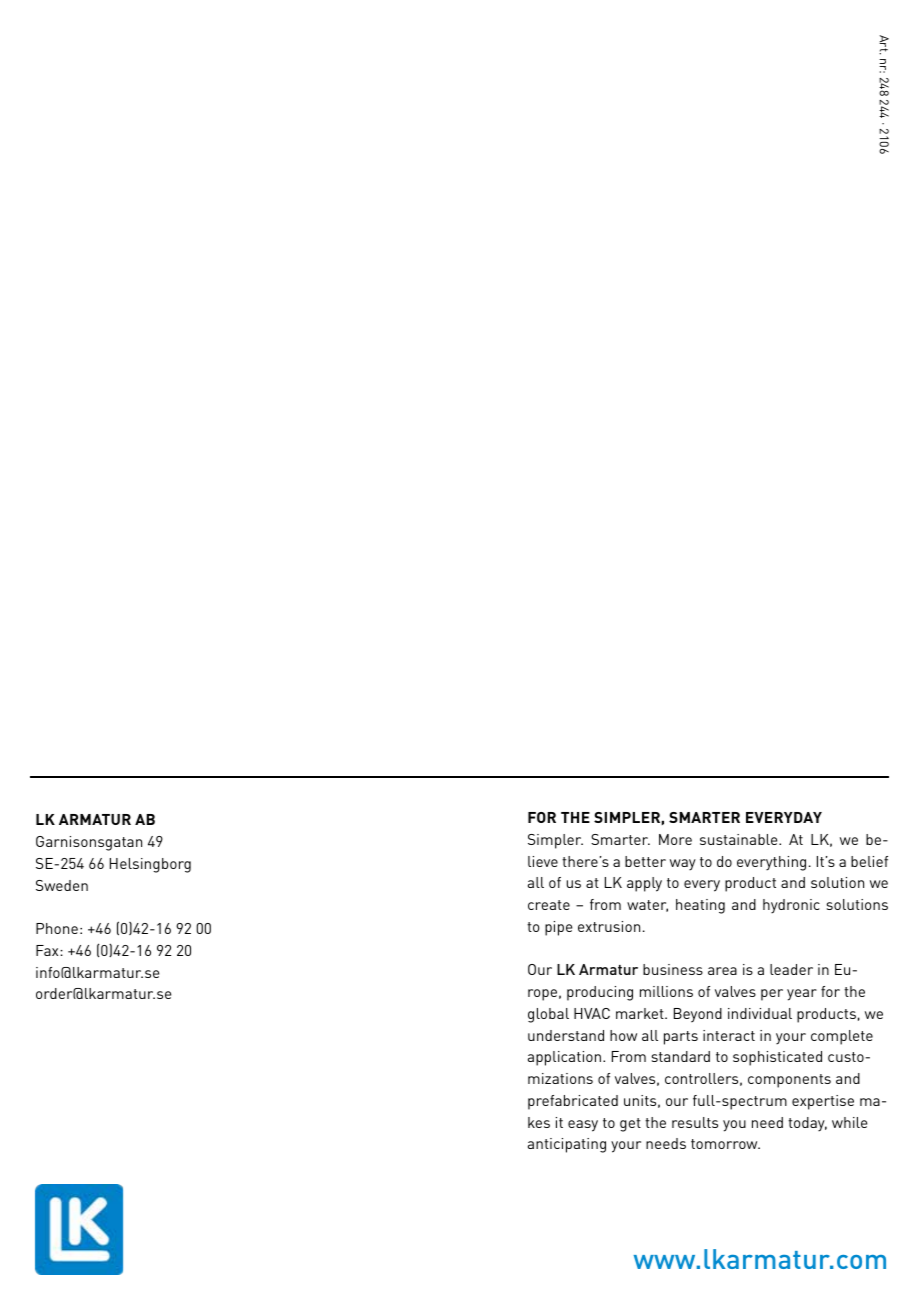 The height and width of the screenshot is (1308, 924). Describe the element at coordinates (48, 950) in the screenshot. I see `Fax` at that location.
